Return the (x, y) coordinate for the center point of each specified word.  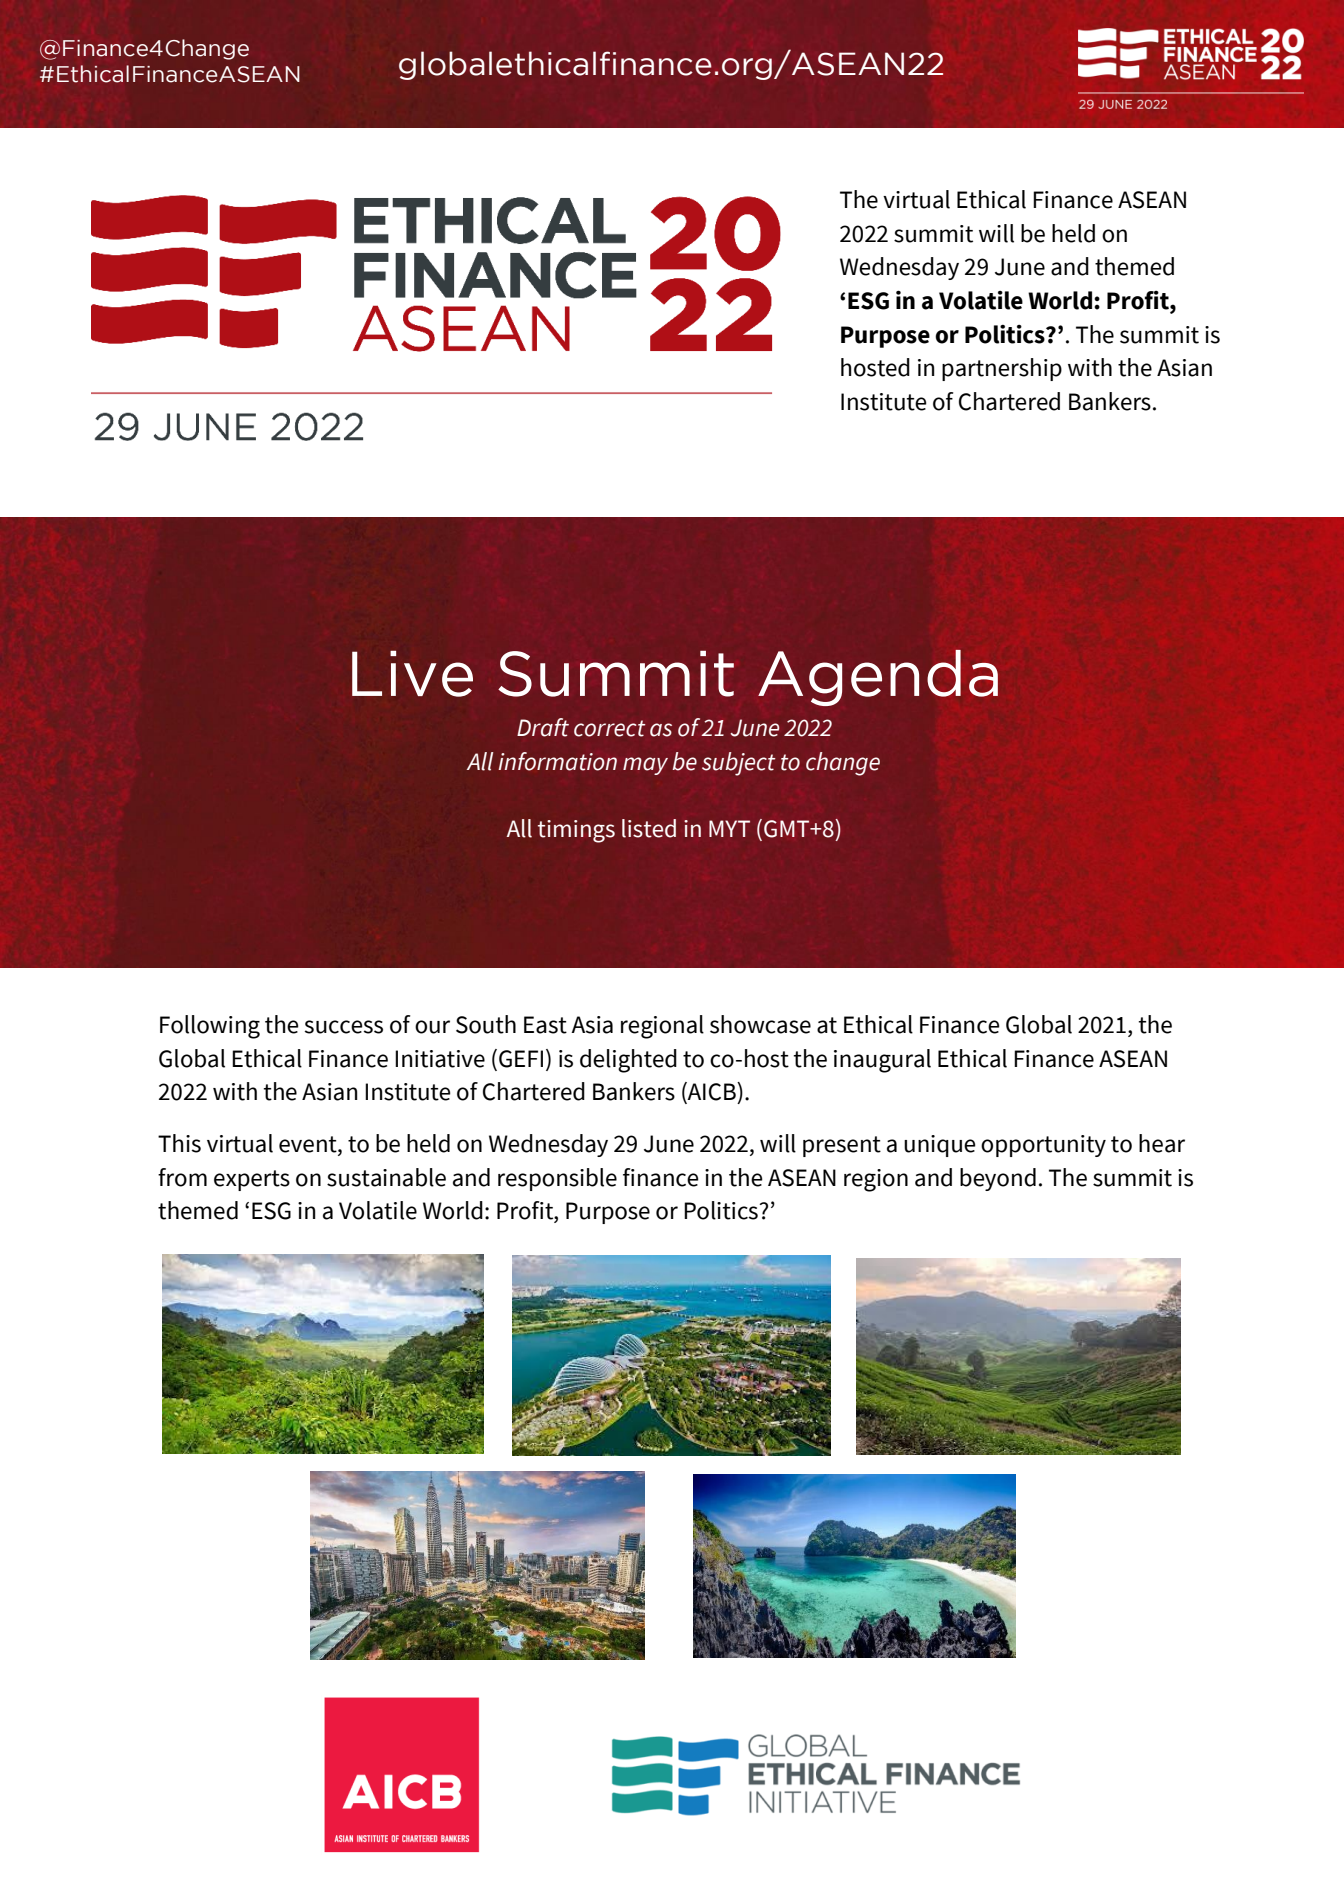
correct (610, 728)
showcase (760, 1024)
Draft (543, 727)
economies (727, 1348)
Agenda (878, 678)
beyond (998, 1179)
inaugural (882, 1061)
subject (738, 764)
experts (252, 1180)
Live (412, 673)
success (344, 1027)
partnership (1002, 369)
